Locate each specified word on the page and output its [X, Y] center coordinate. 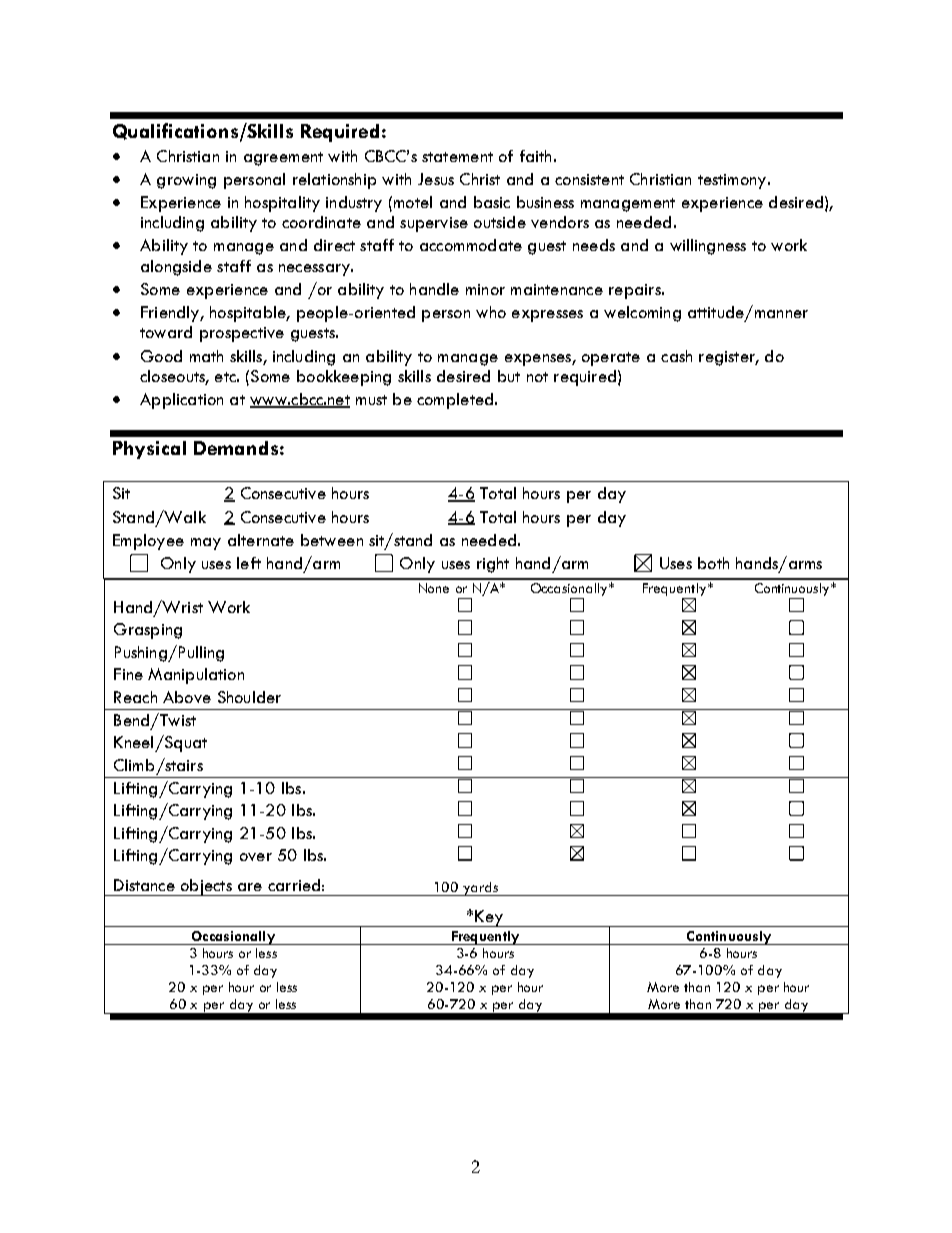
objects [206, 887]
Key [489, 918]
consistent [589, 179]
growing [186, 181]
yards [480, 889]
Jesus [436, 179]
